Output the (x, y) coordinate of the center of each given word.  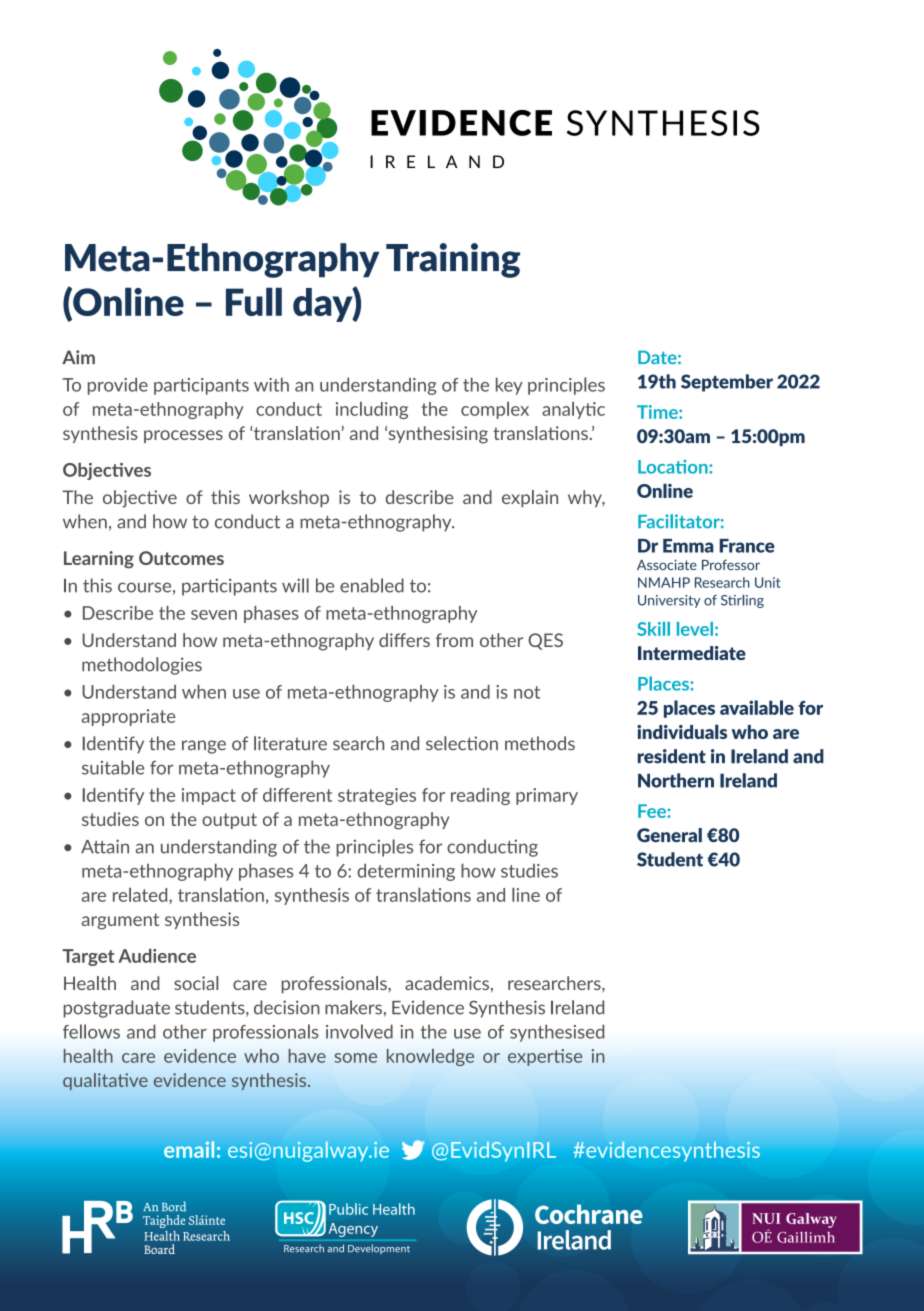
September (727, 383)
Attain (105, 846)
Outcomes (181, 558)
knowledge (430, 1057)
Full (254, 301)
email (189, 1149)
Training (453, 260)
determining (406, 872)
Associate (667, 564)
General (669, 835)
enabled (372, 585)
